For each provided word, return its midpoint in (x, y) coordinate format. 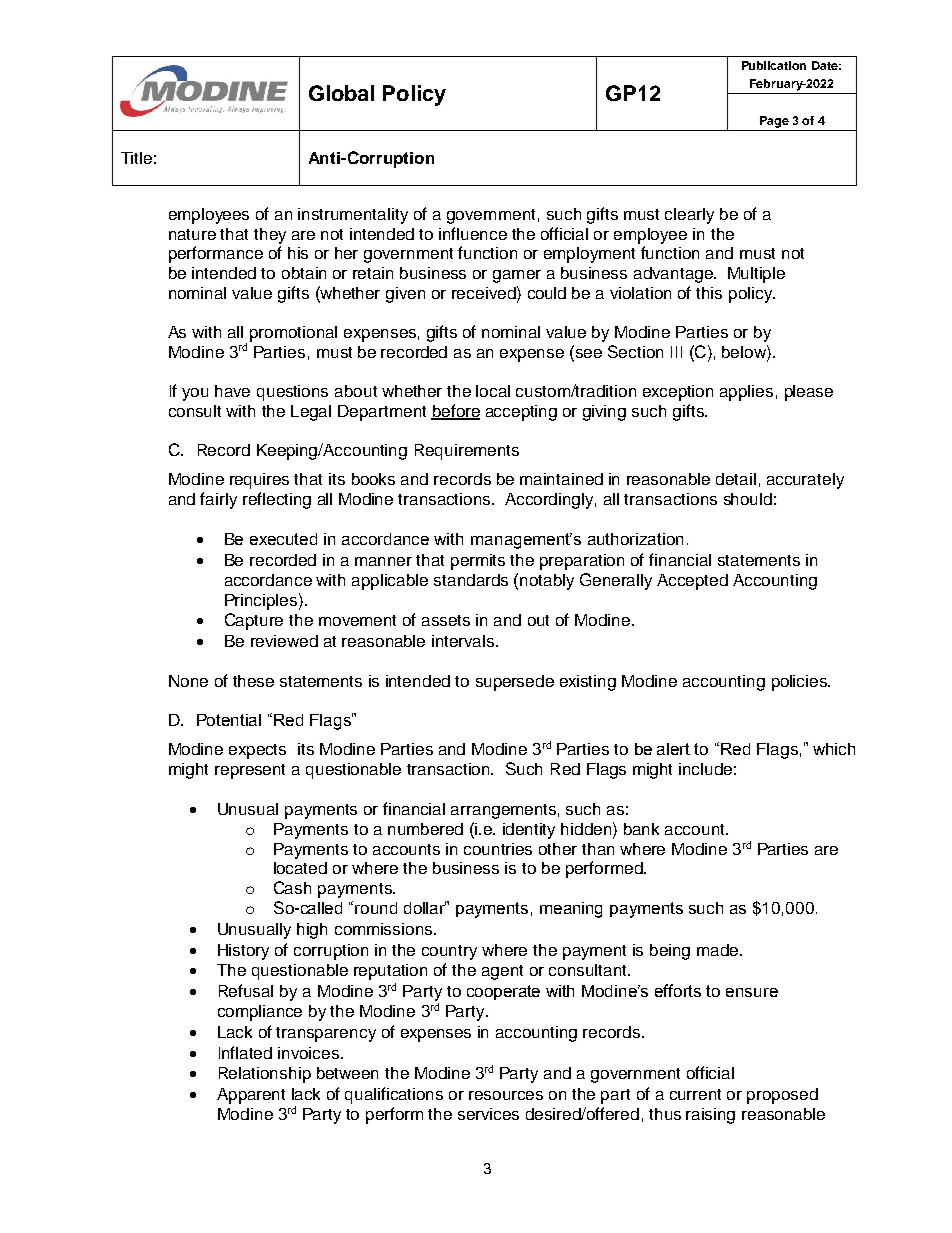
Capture (254, 621)
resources (506, 1095)
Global (341, 93)
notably (547, 582)
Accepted (692, 582)
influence (473, 233)
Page (774, 122)
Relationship (265, 1075)
